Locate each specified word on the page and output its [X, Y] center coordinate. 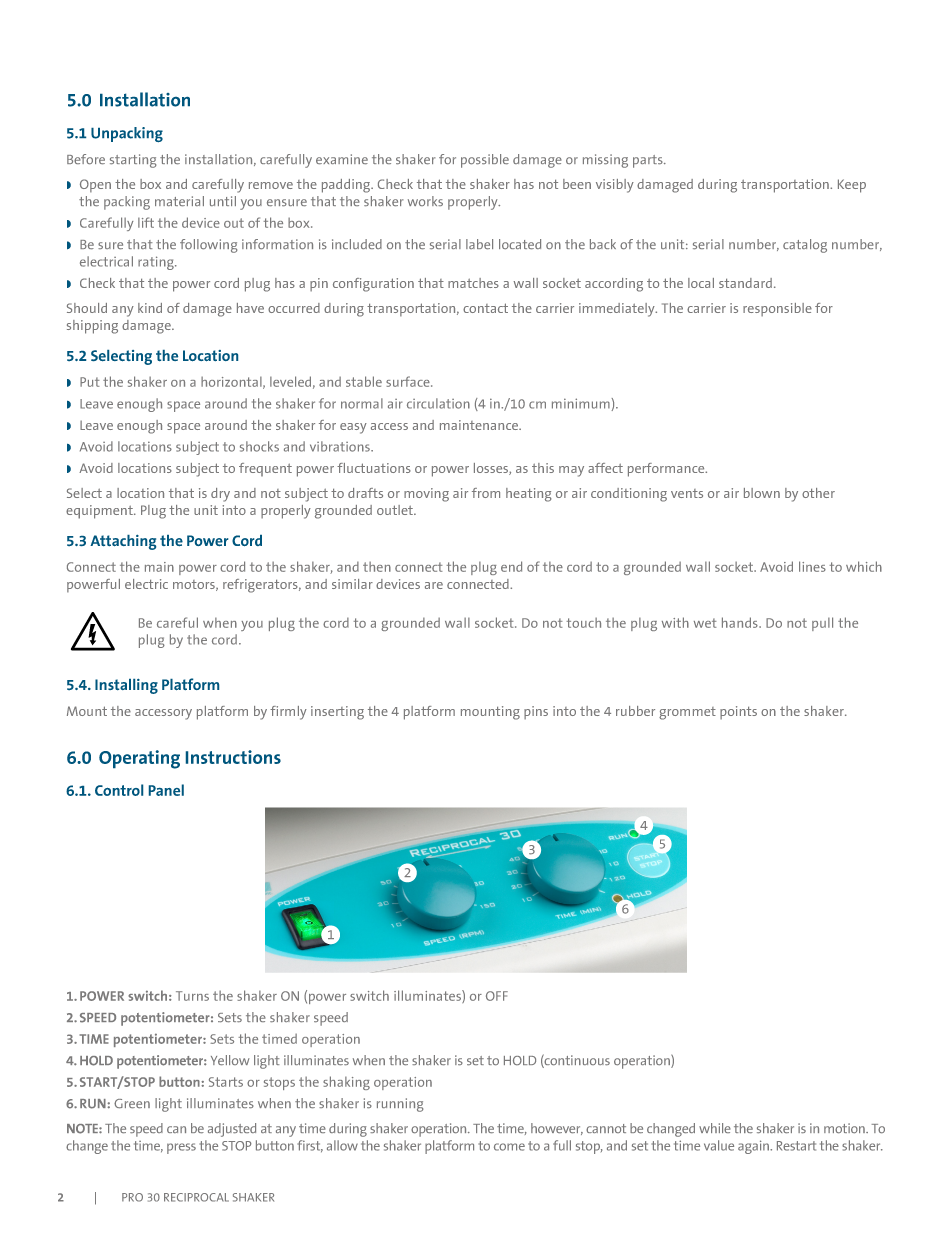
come [509, 1147]
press [181, 1148]
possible [485, 161]
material [179, 201]
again [754, 1147]
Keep [852, 186]
